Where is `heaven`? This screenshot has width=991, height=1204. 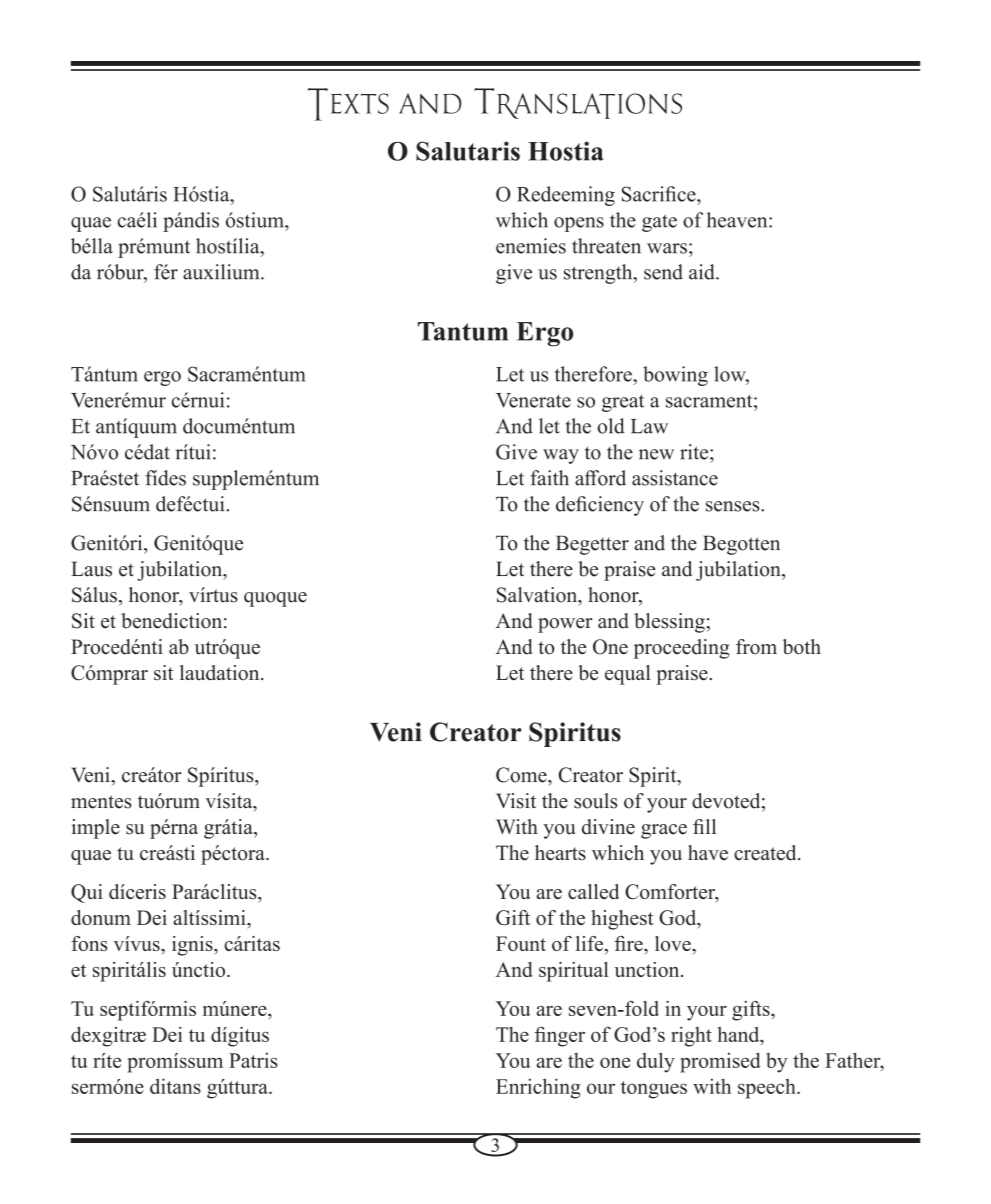 heaven is located at coordinates (738, 220).
